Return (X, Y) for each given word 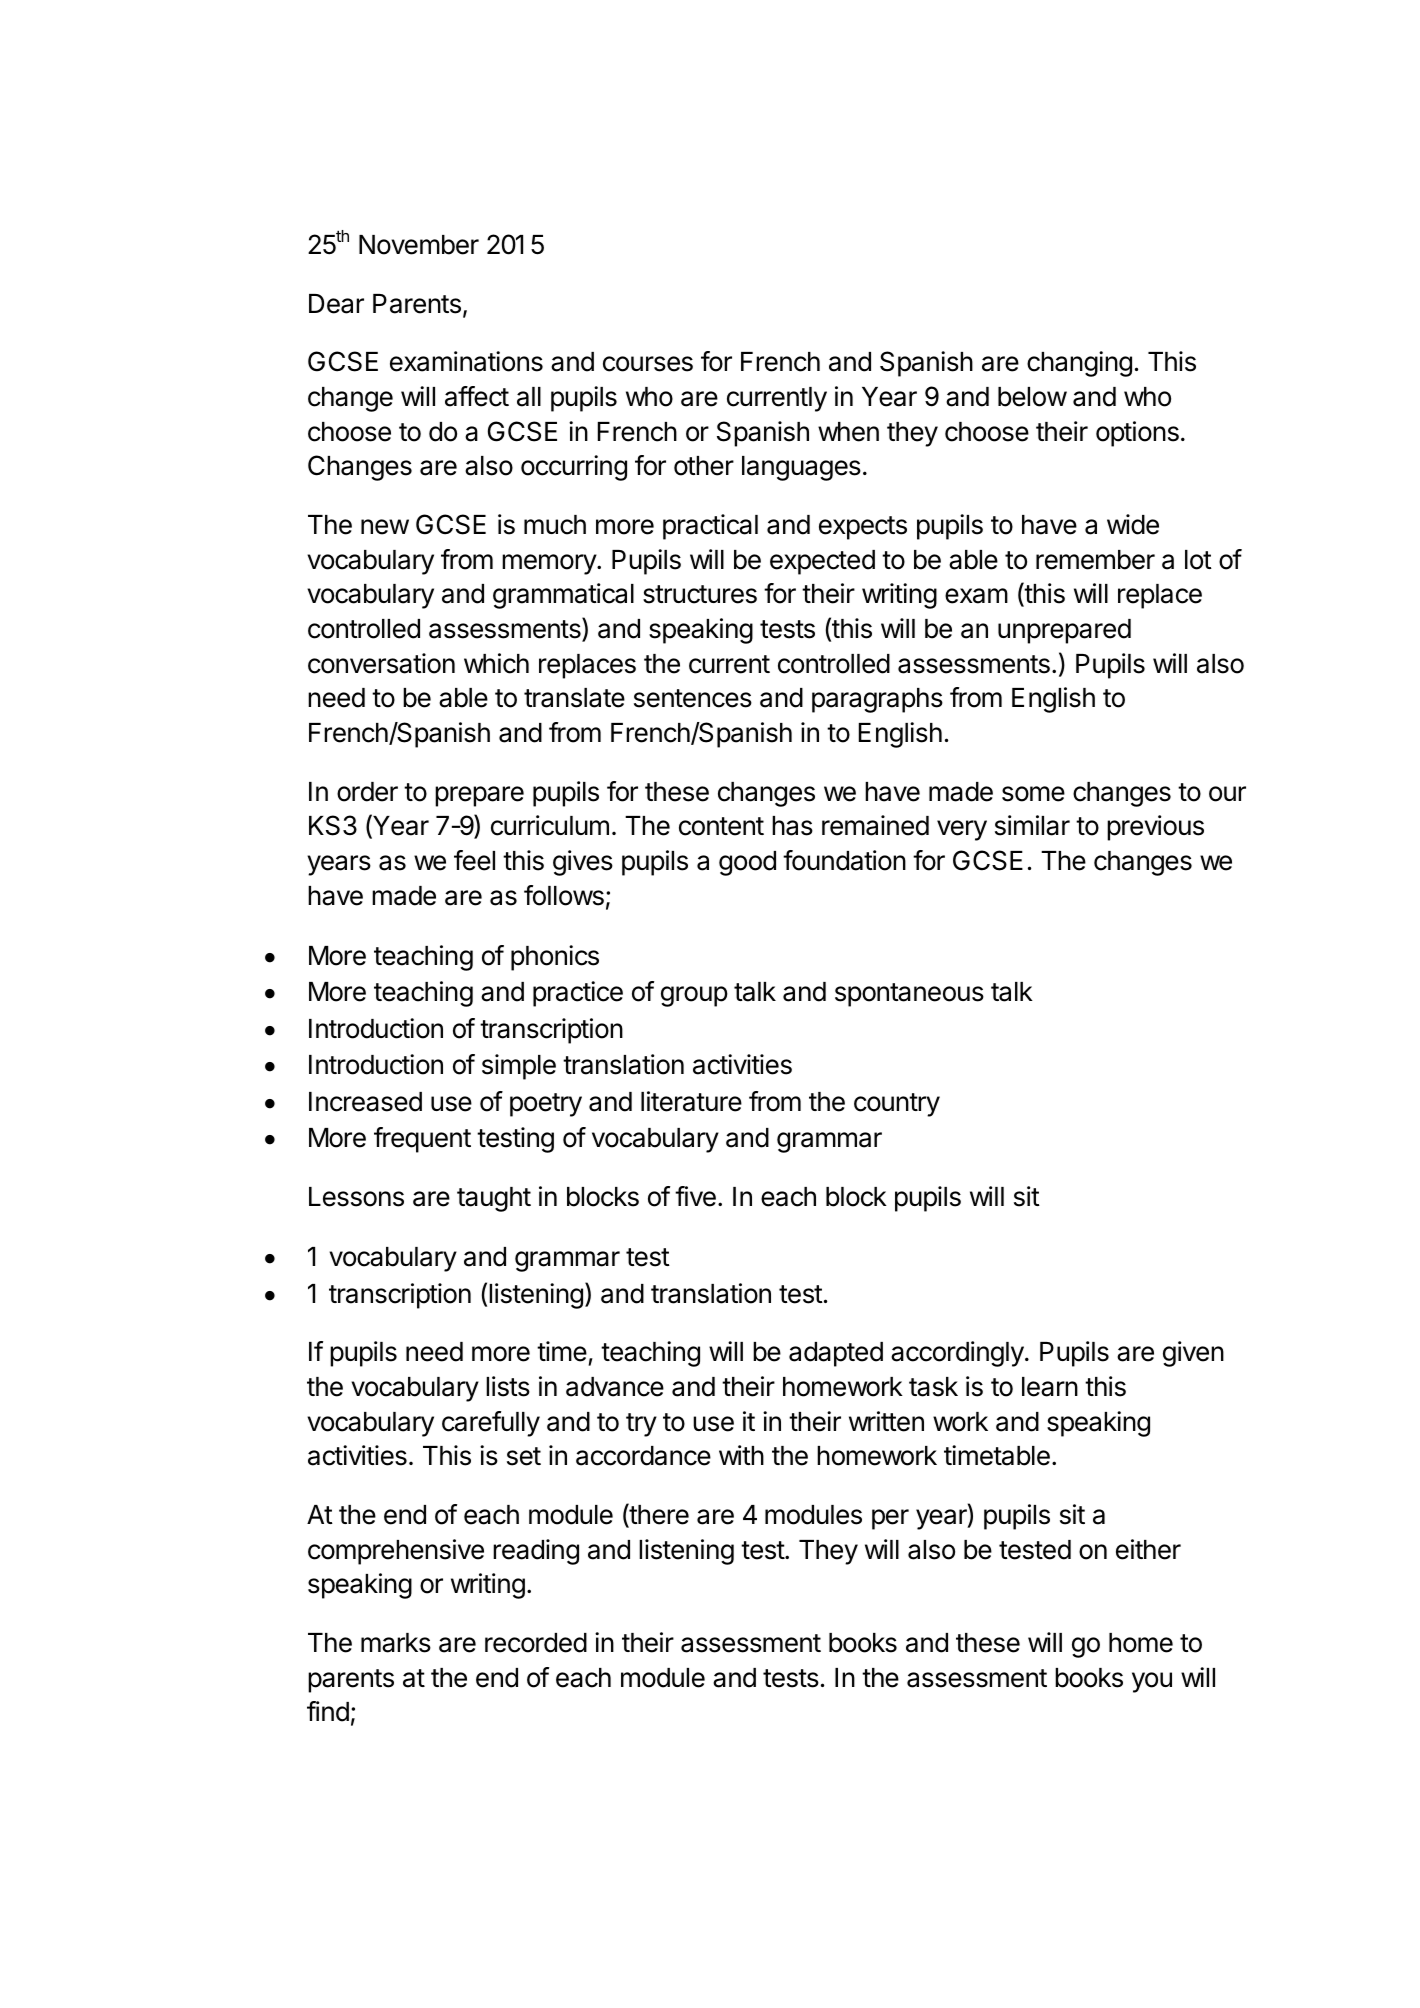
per (890, 1519)
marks (396, 1643)
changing (1079, 364)
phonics (555, 958)
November (419, 245)
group (694, 996)
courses (648, 364)
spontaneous (909, 995)
